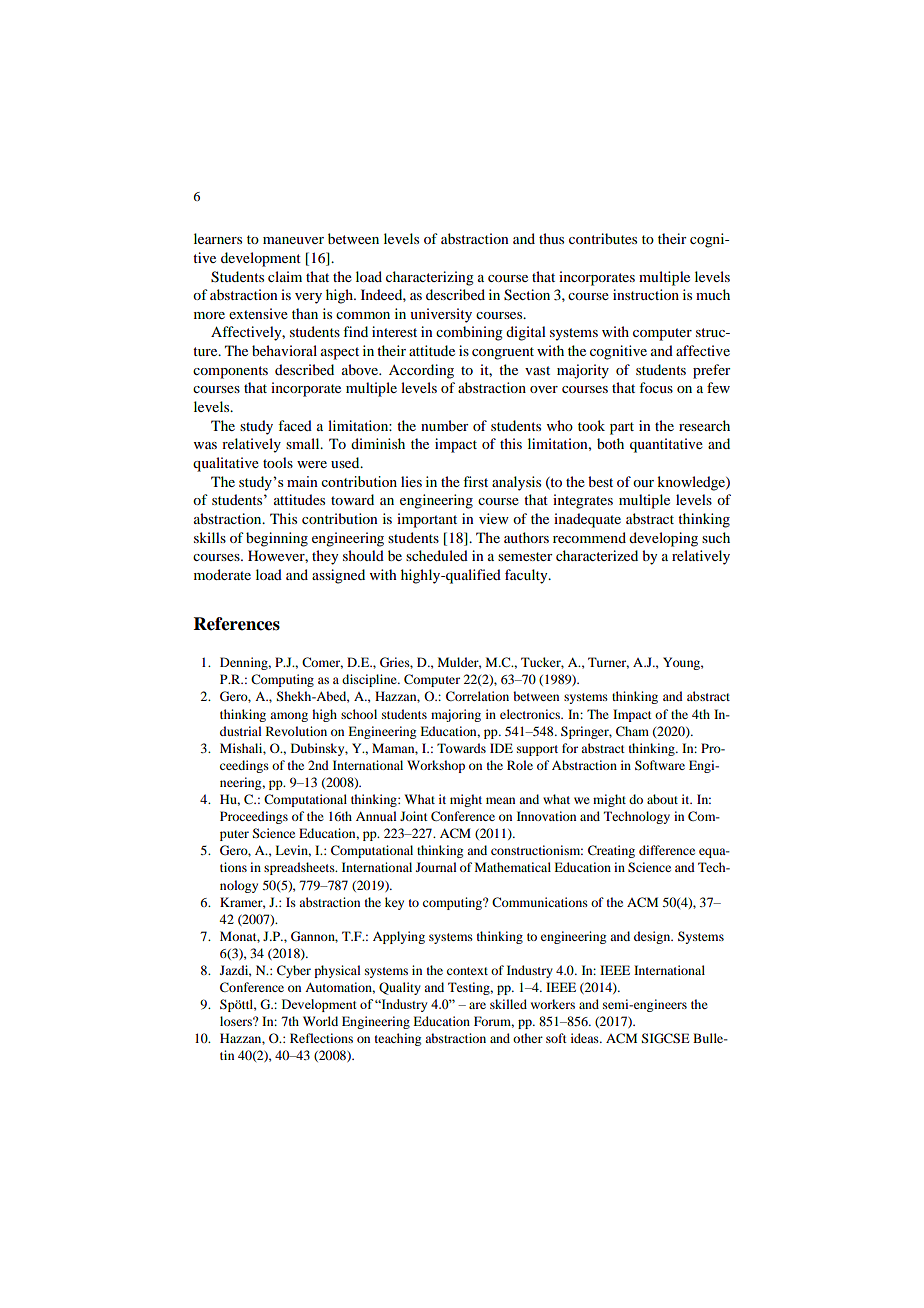 This document has width=924, height=1308. I want to click on claim, so click(285, 276).
